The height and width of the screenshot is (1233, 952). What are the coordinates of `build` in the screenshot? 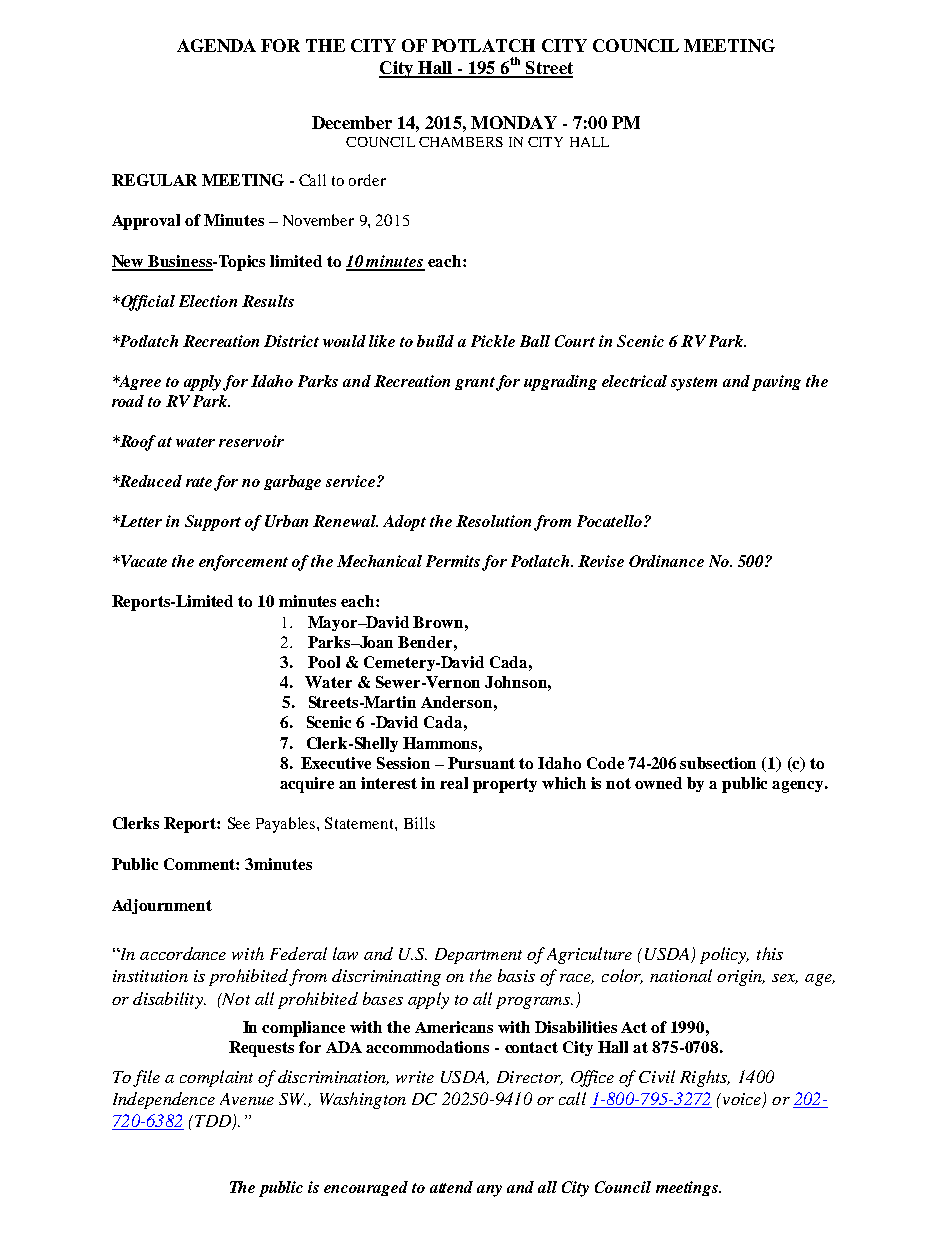 It's located at (435, 341).
